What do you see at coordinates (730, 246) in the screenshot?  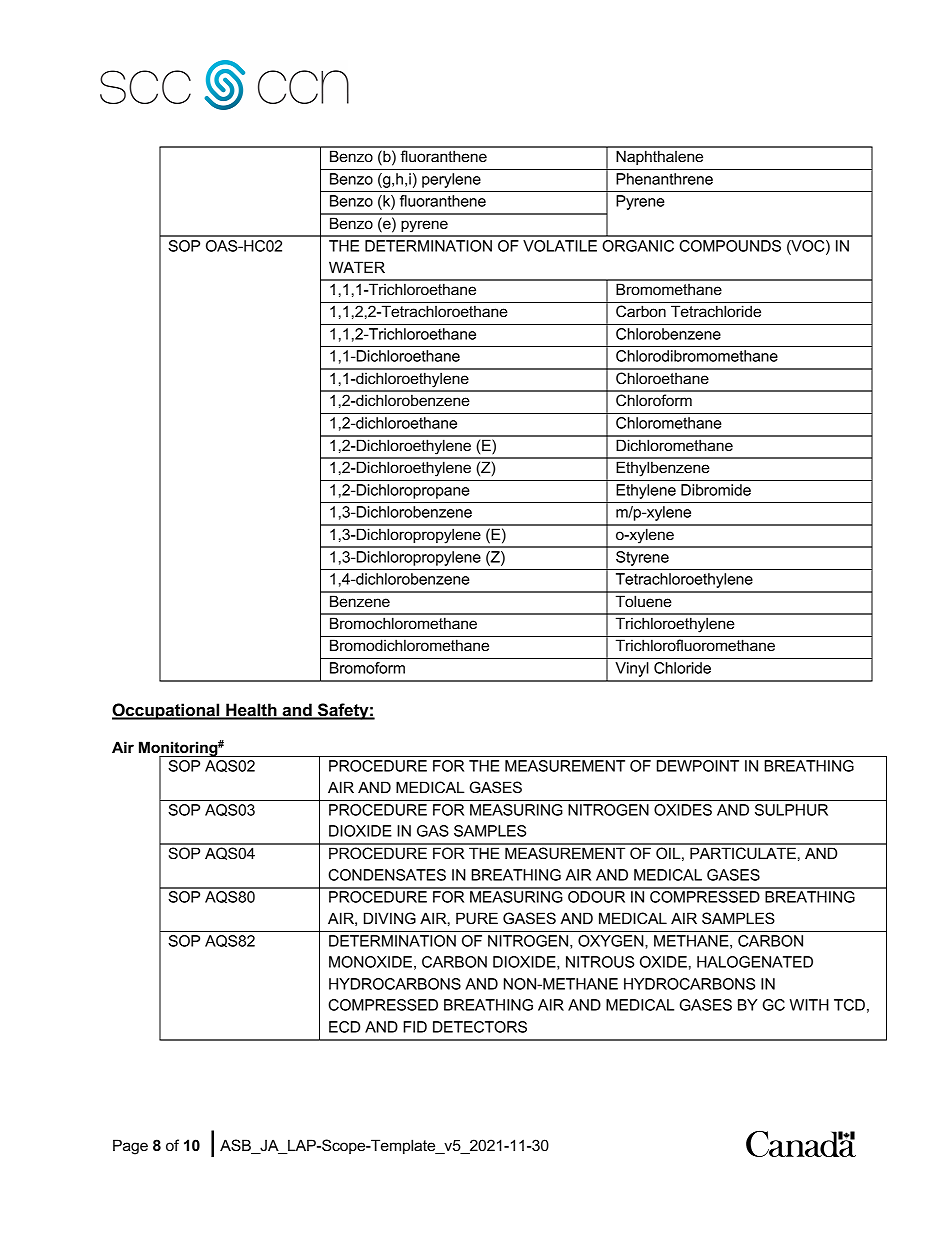 I see `COMPOUNDS` at bounding box center [730, 246].
